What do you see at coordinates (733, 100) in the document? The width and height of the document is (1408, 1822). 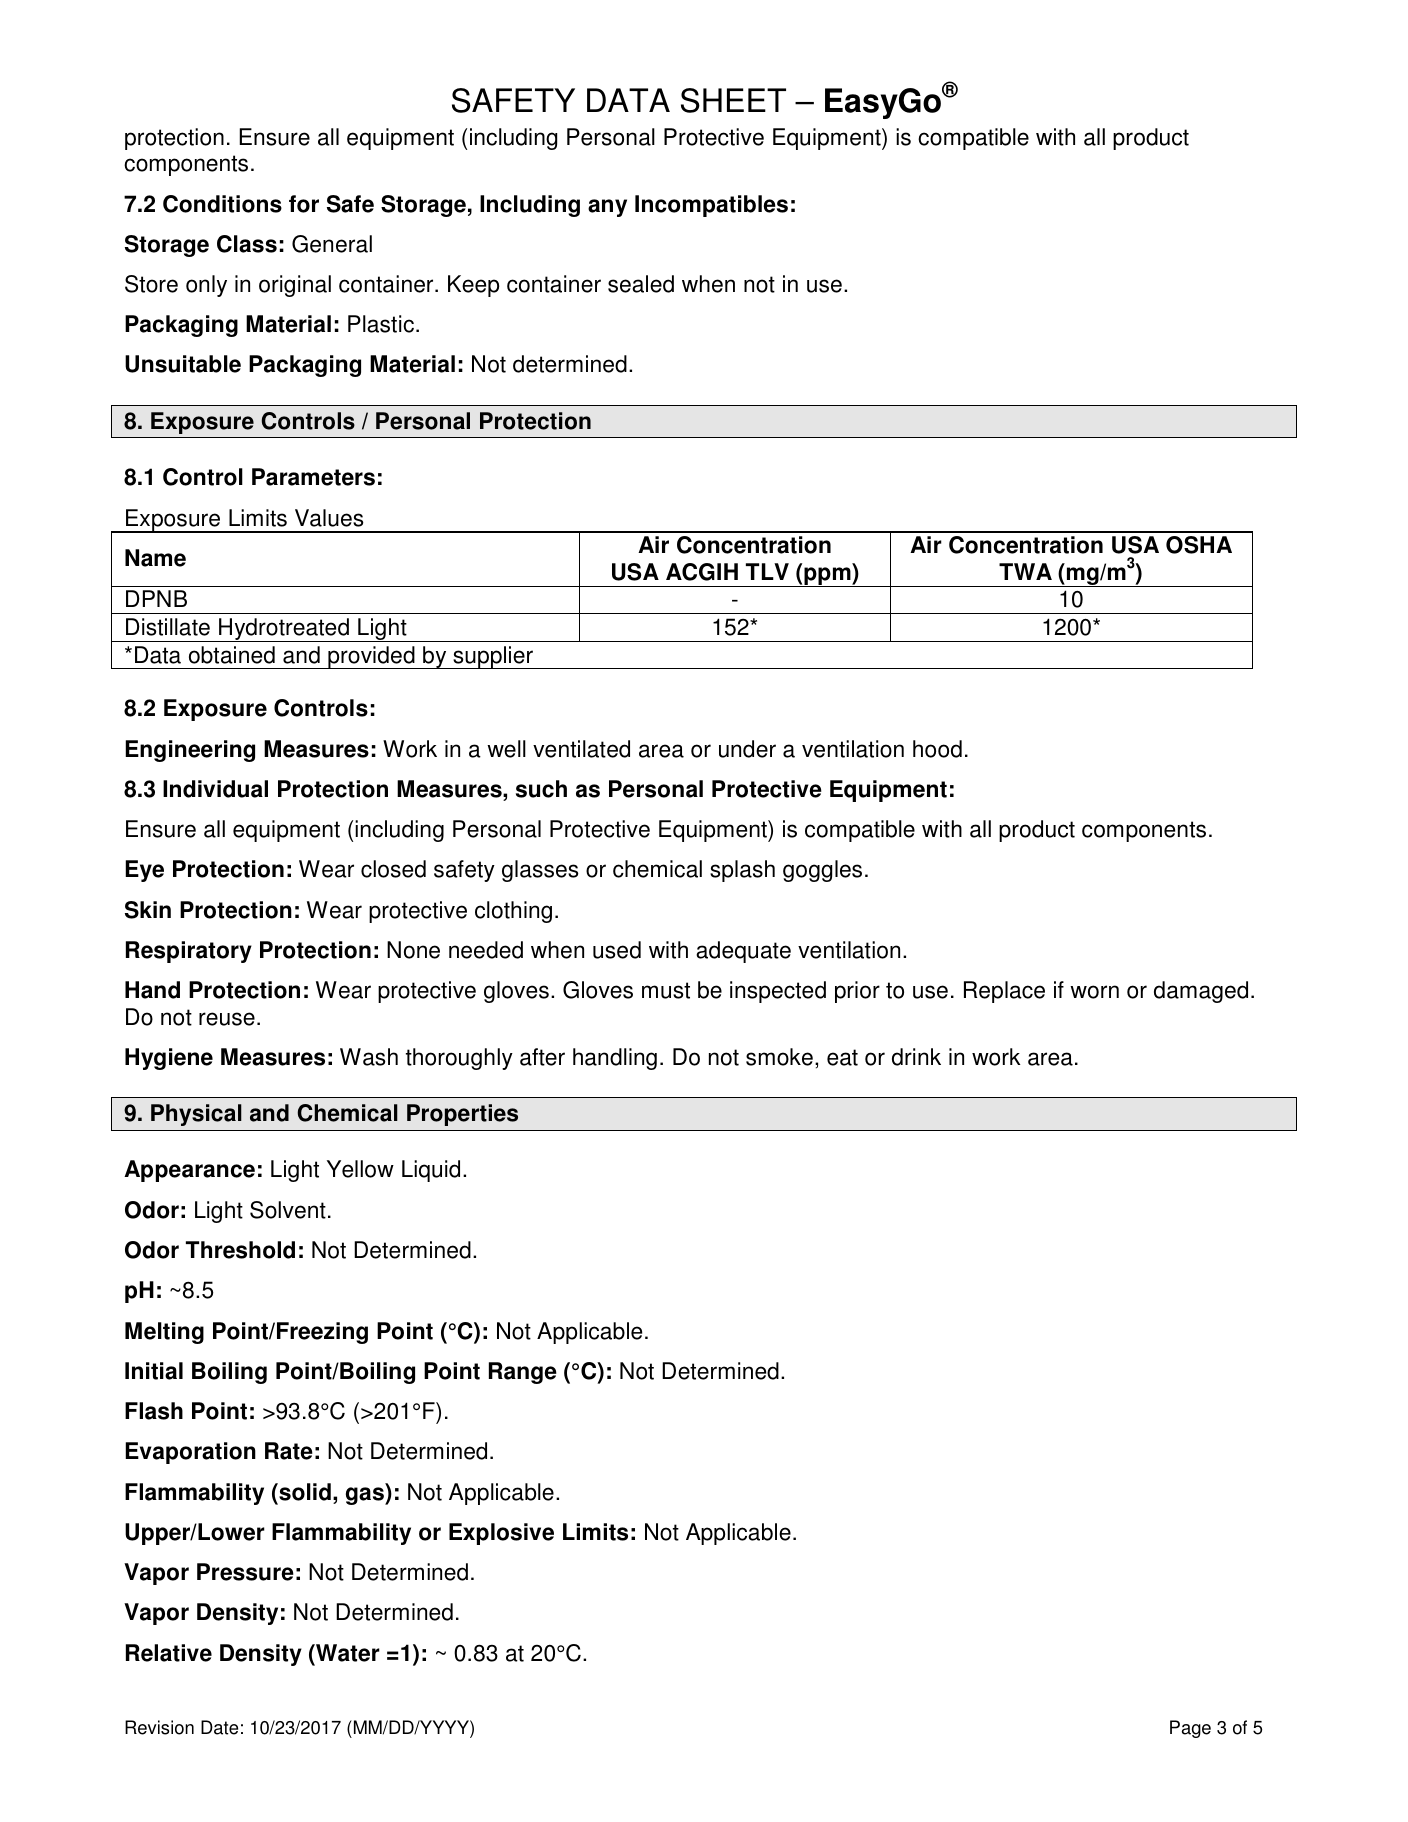 I see `SHEET` at bounding box center [733, 100].
